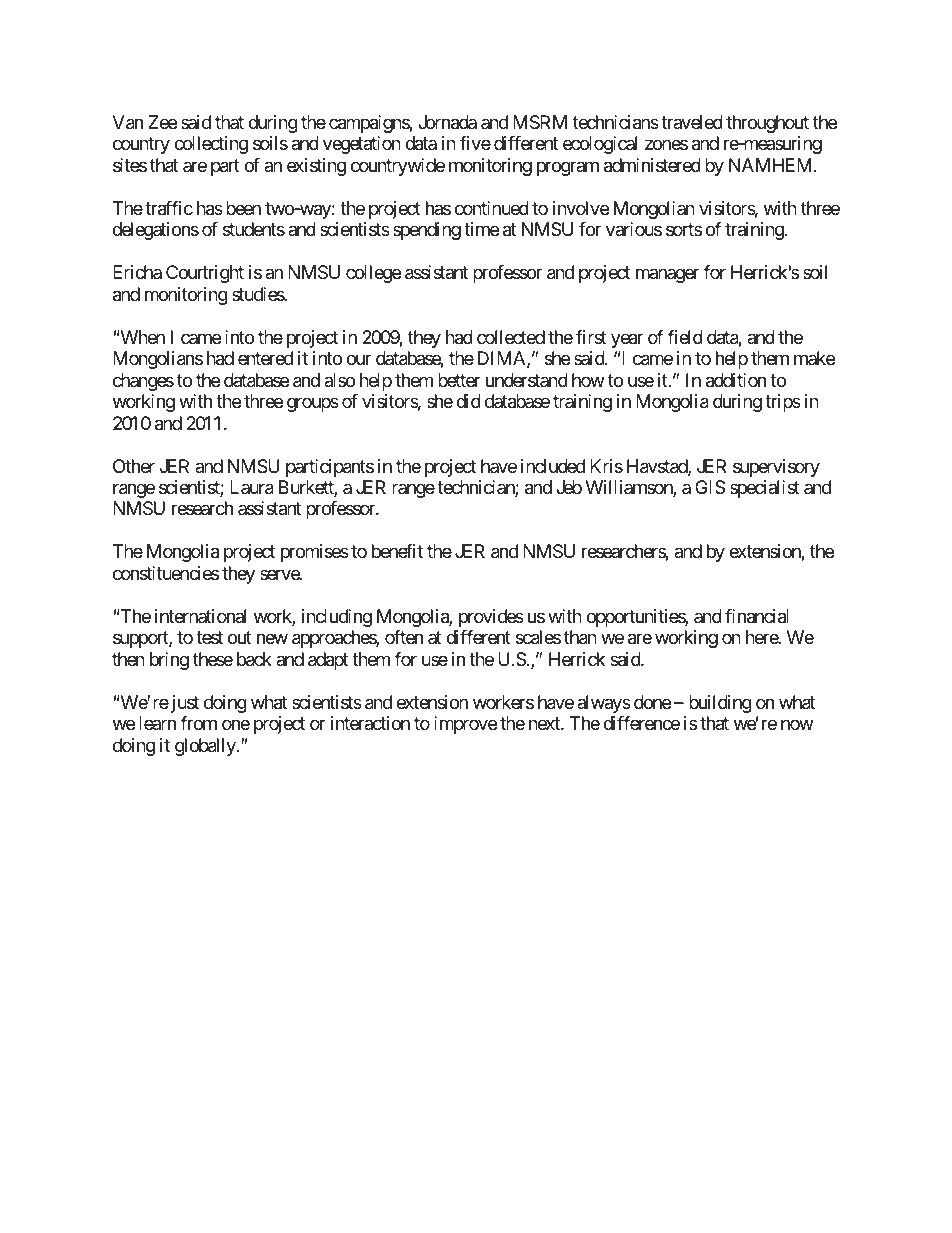  Describe the element at coordinates (362, 145) in the image. I see `vegetation` at that location.
